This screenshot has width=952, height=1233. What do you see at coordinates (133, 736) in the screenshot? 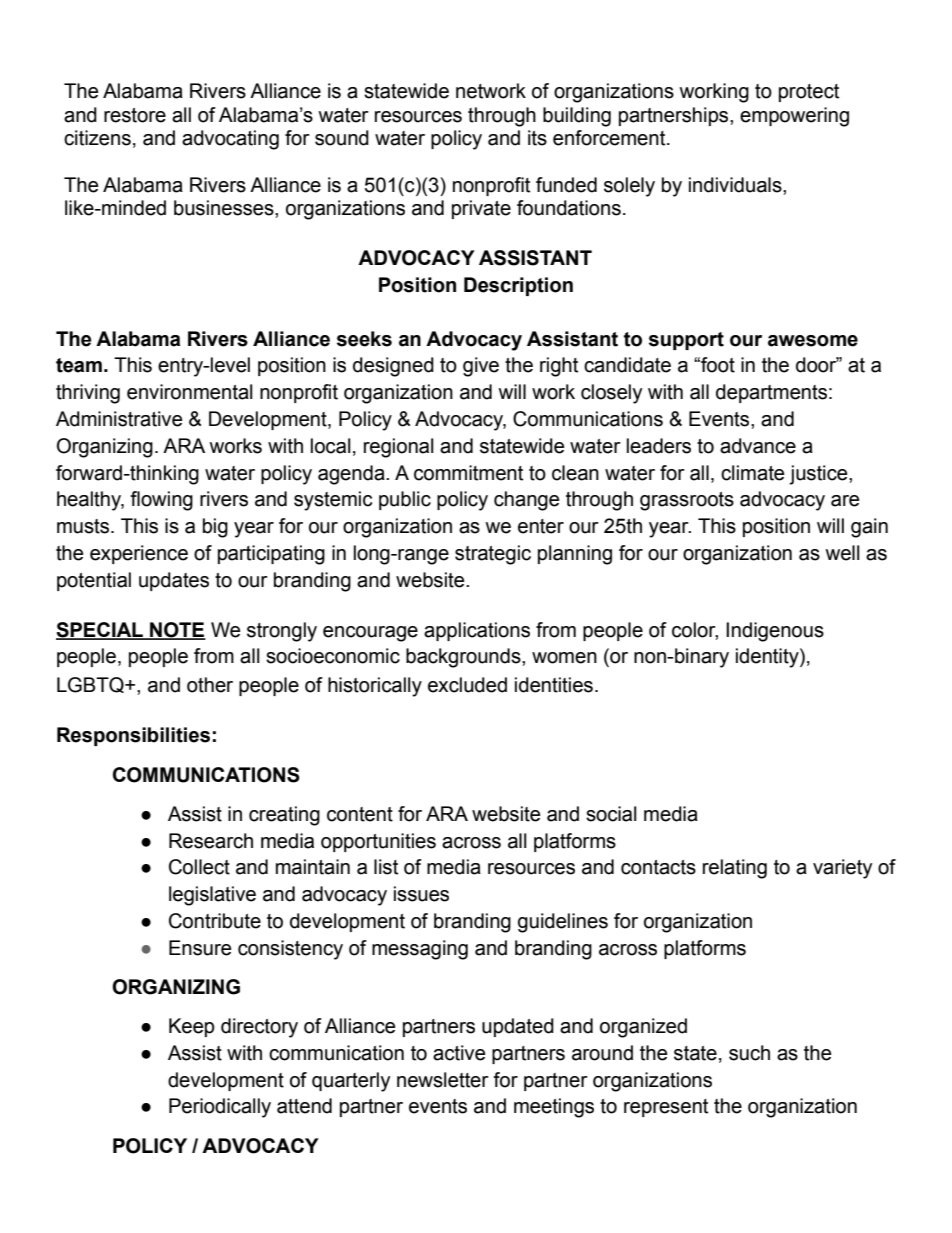
I see `Responsibilities` at bounding box center [133, 736].
